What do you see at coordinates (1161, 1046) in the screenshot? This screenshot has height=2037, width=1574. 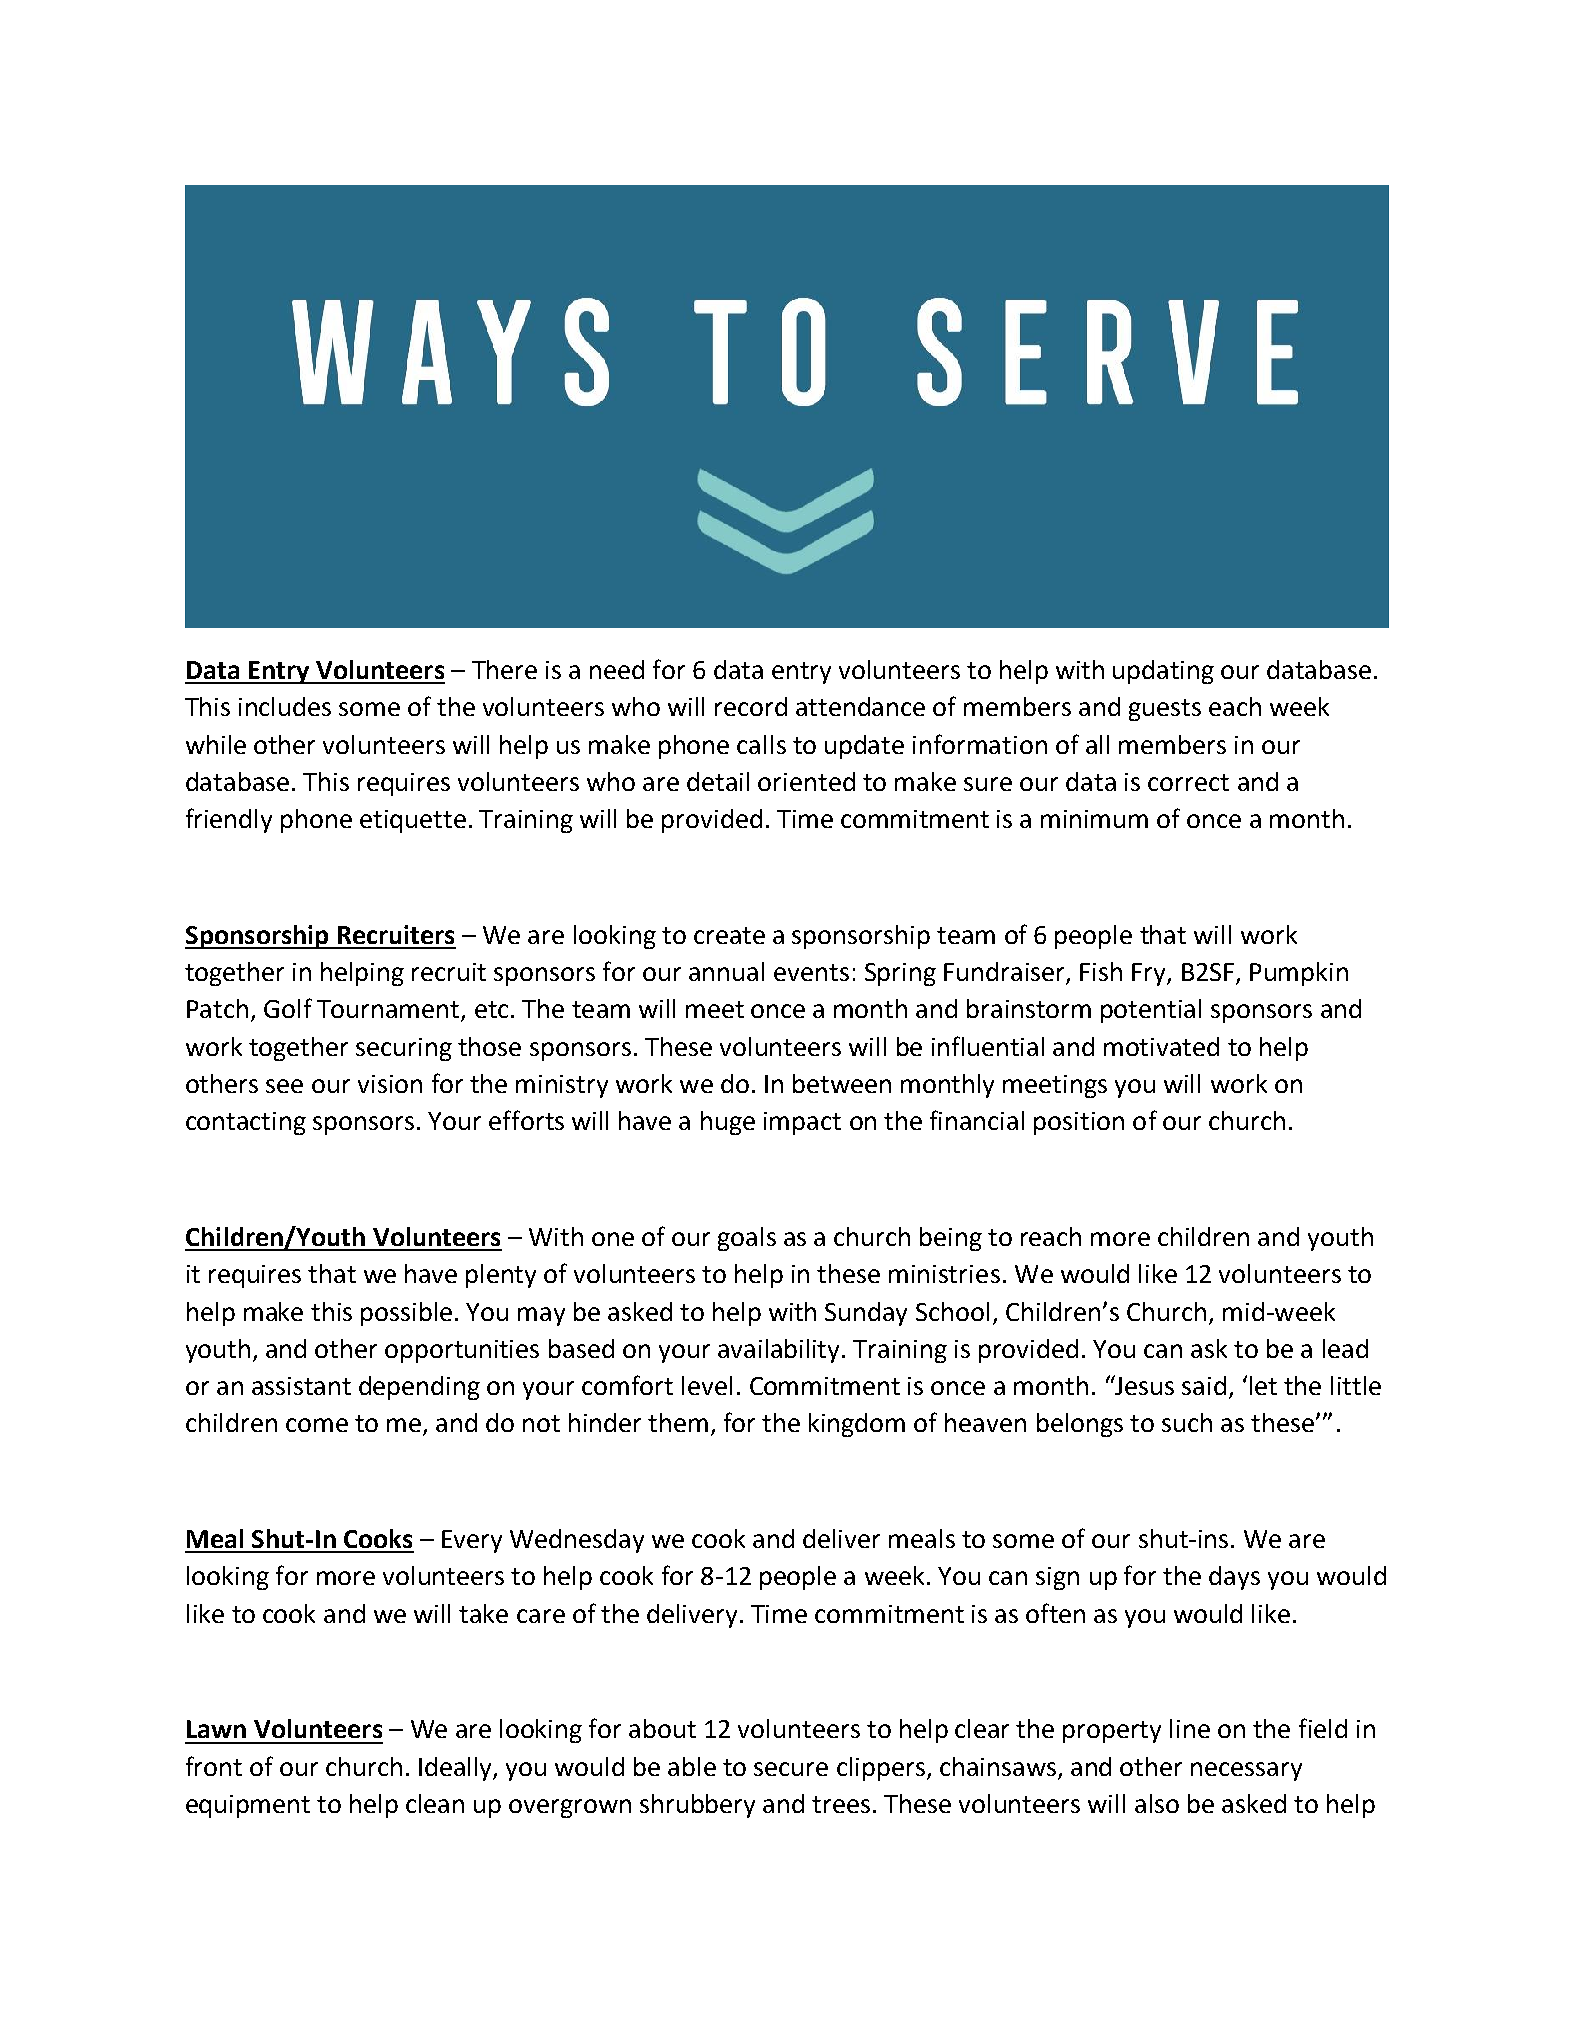 I see `motivated` at bounding box center [1161, 1046].
